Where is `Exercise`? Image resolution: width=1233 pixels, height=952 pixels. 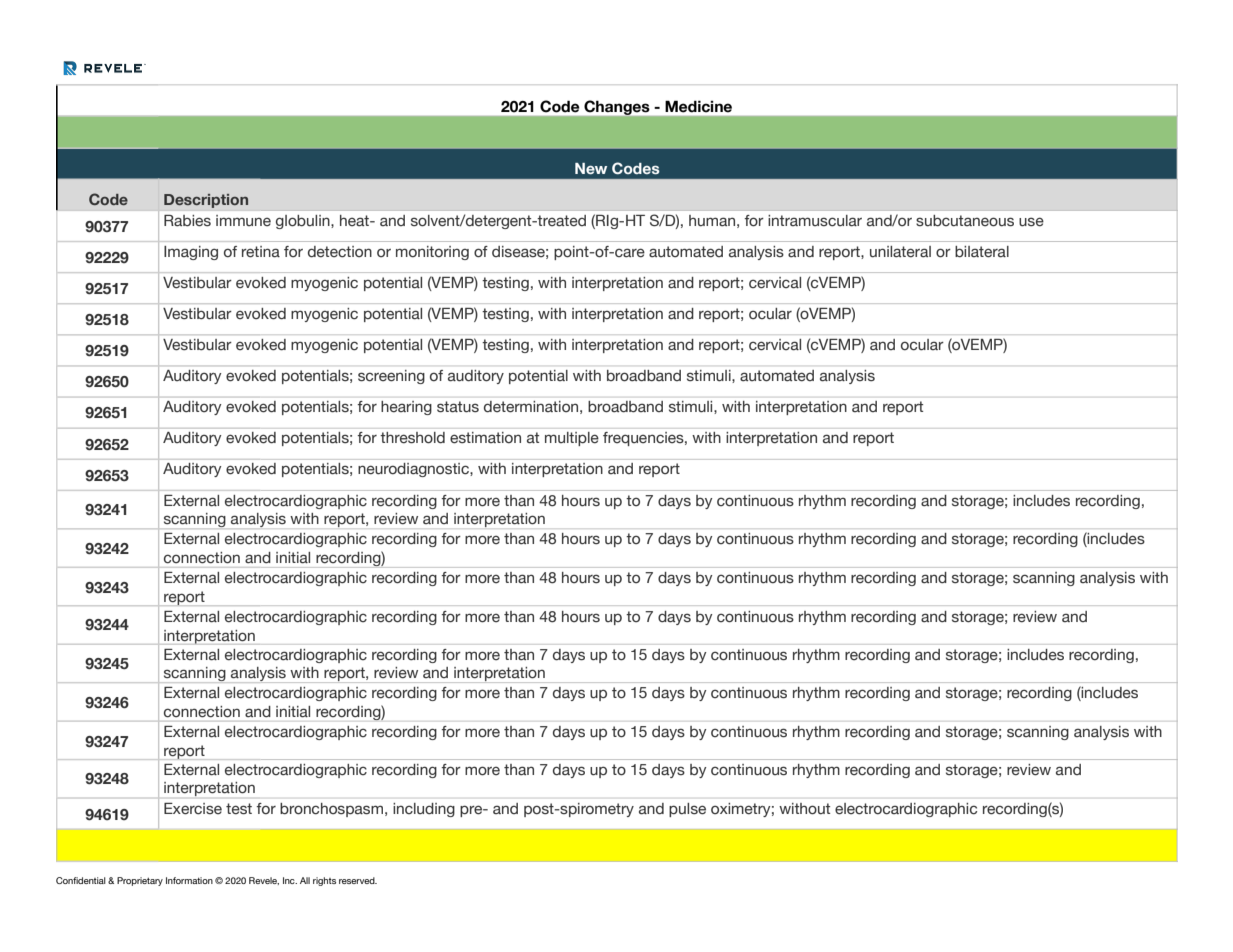
Exercise is located at coordinates (193, 809).
